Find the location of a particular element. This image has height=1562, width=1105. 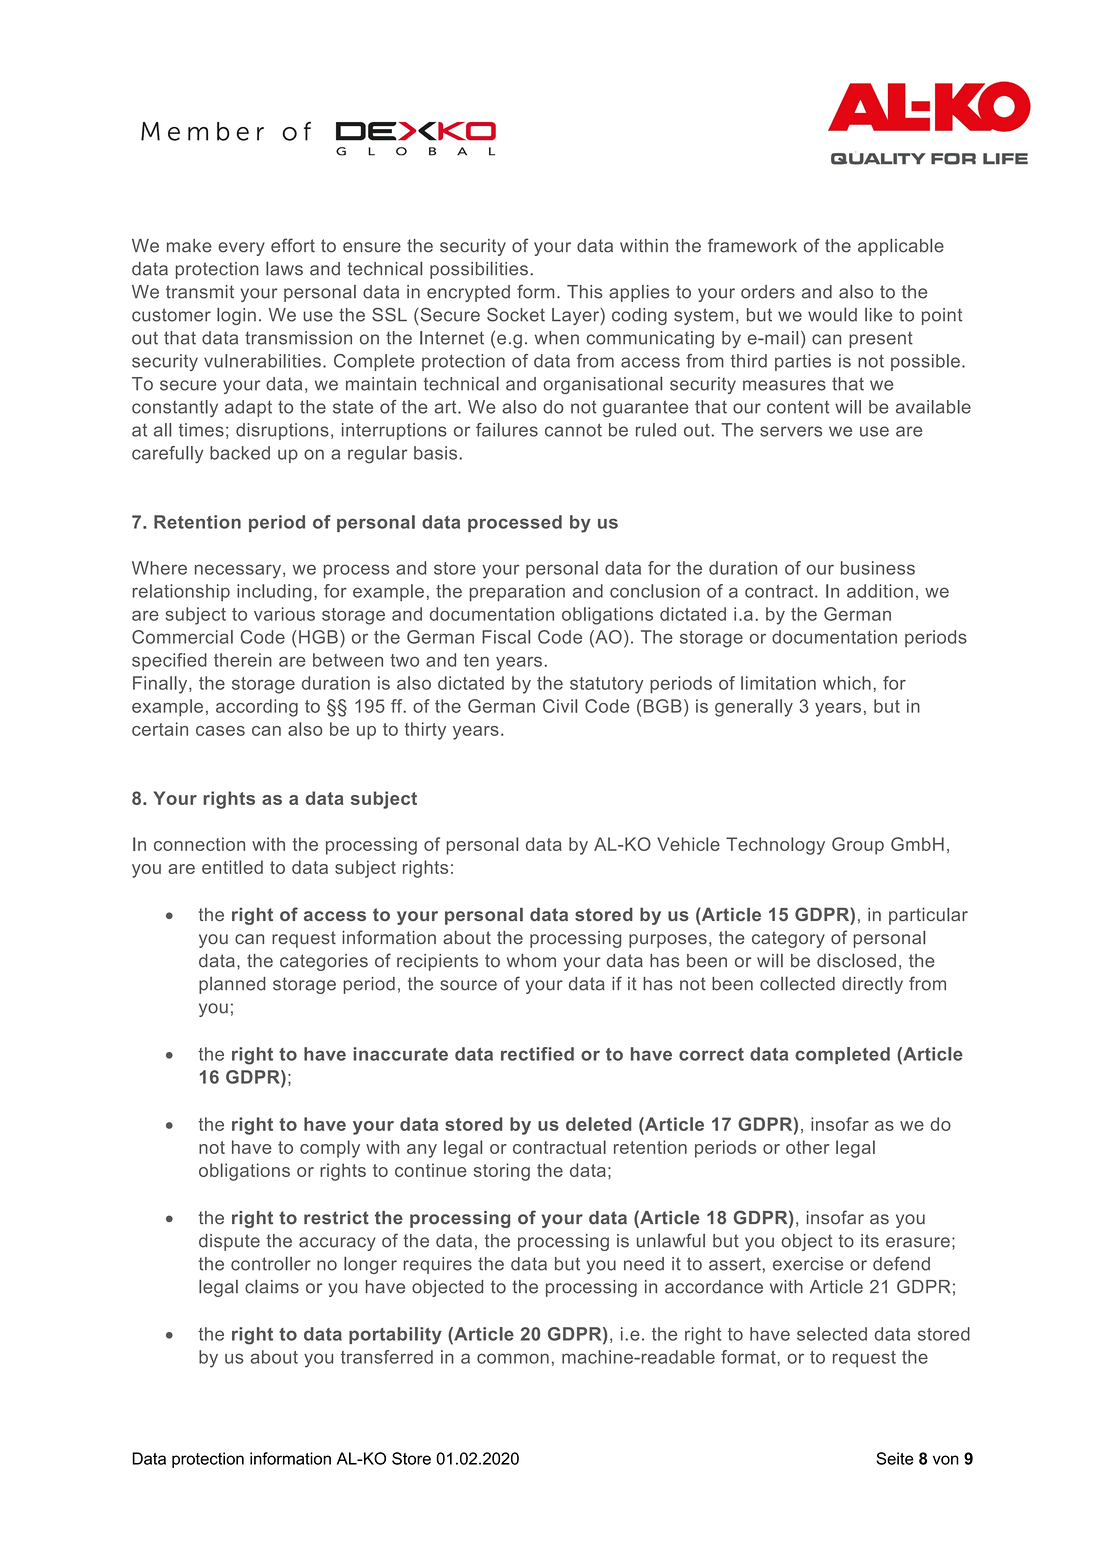

transferred is located at coordinates (387, 1357).
